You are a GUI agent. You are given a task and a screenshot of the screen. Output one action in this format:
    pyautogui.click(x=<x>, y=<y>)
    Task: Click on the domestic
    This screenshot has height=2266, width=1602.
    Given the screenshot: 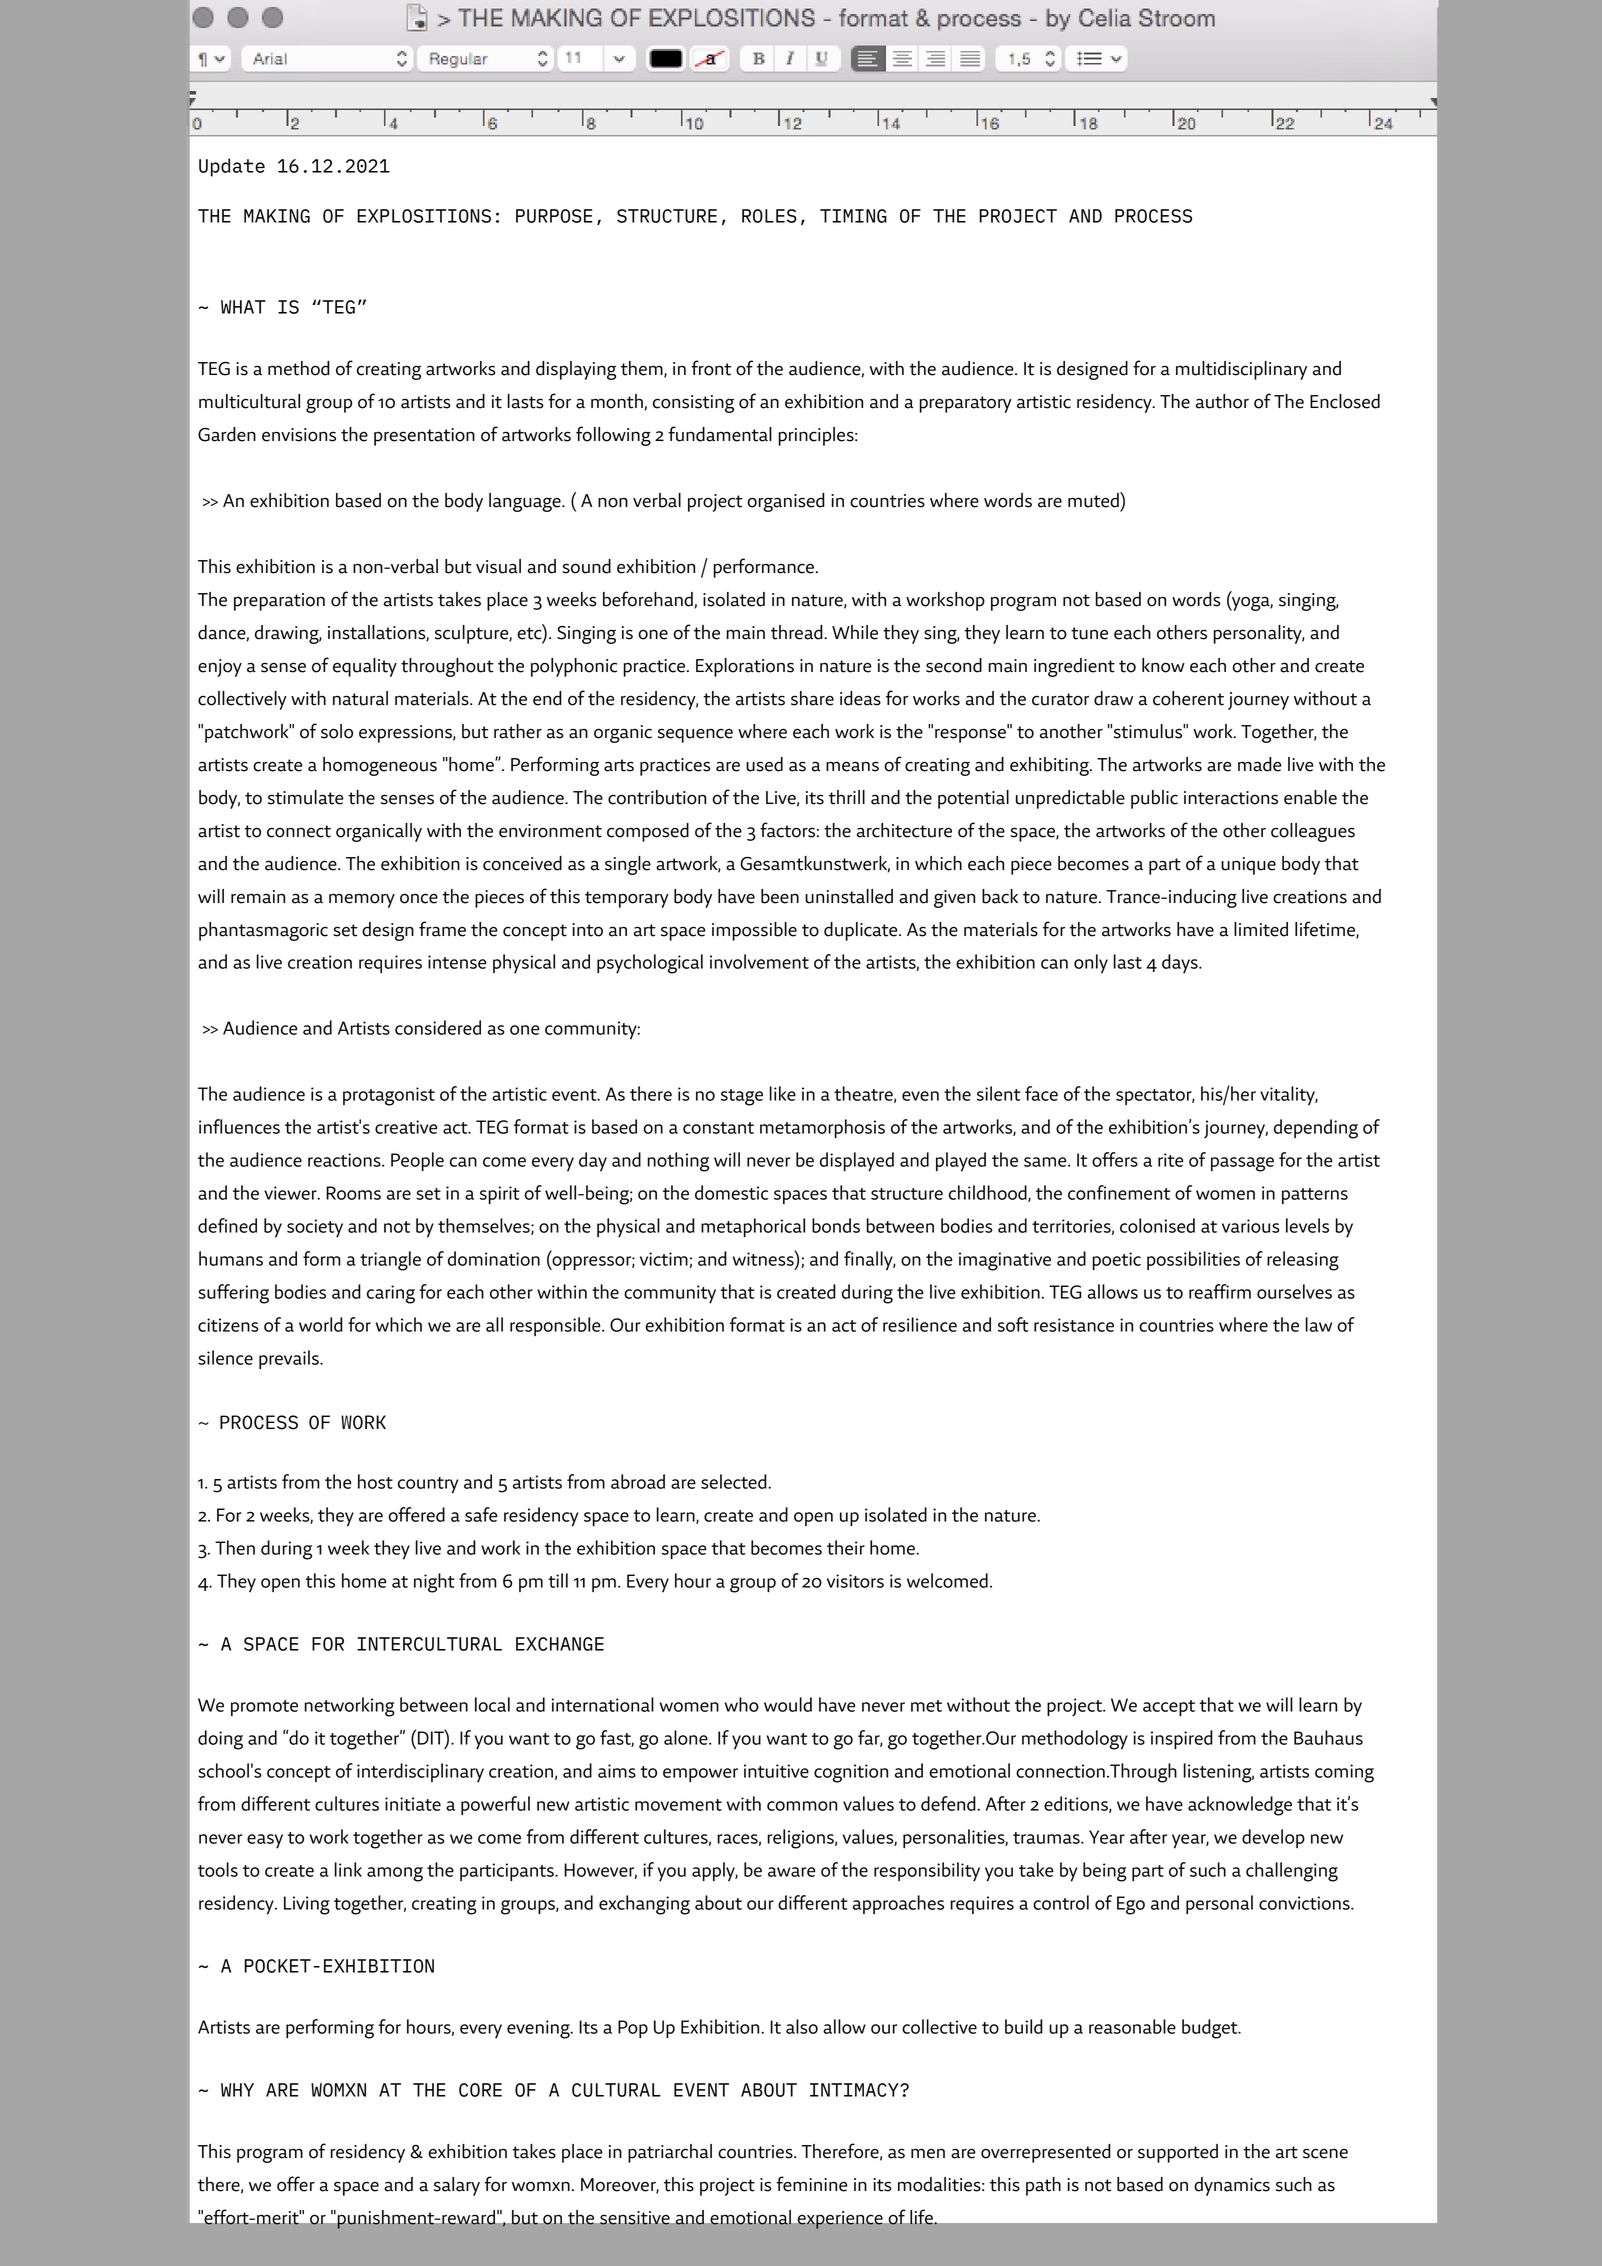 What is the action you would take?
    pyautogui.click(x=731, y=1192)
